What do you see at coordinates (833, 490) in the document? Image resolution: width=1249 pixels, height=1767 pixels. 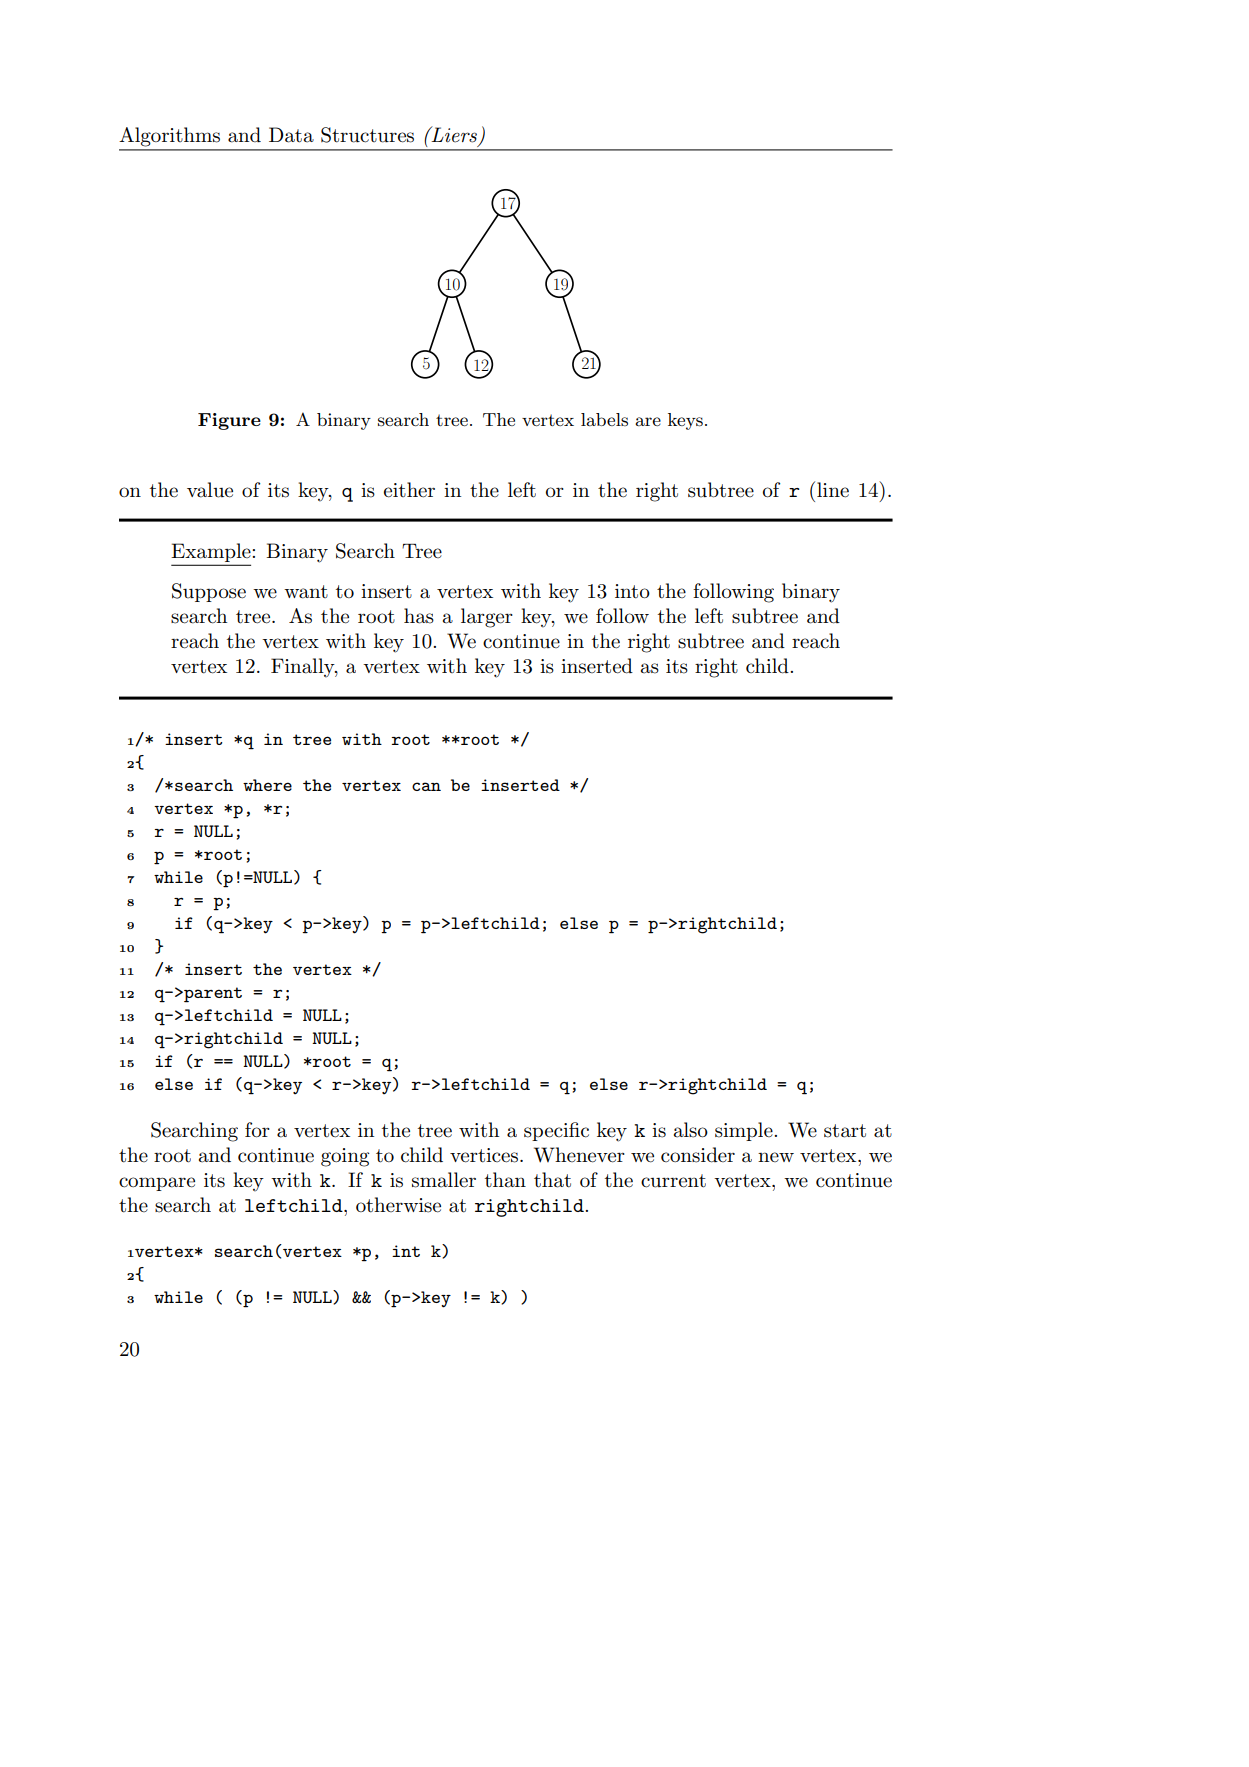 I see `line` at bounding box center [833, 490].
